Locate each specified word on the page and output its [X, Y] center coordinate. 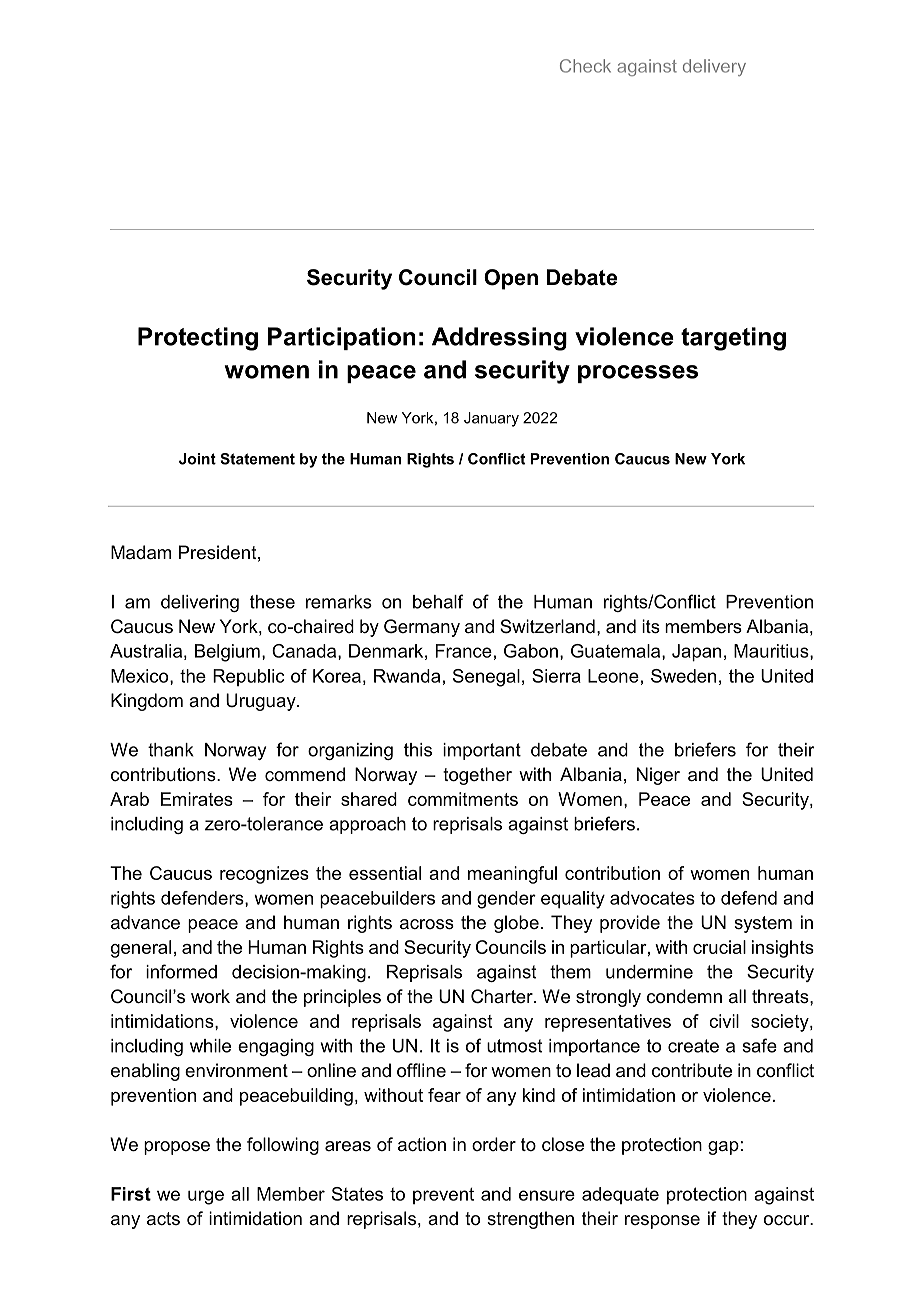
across [427, 924]
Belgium [227, 653]
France [463, 651]
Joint [197, 459]
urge [206, 1197]
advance [145, 922]
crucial [719, 947]
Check [585, 66]
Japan [696, 653]
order [494, 1144]
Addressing [499, 339]
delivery [714, 67]
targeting [733, 339]
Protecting [198, 339]
